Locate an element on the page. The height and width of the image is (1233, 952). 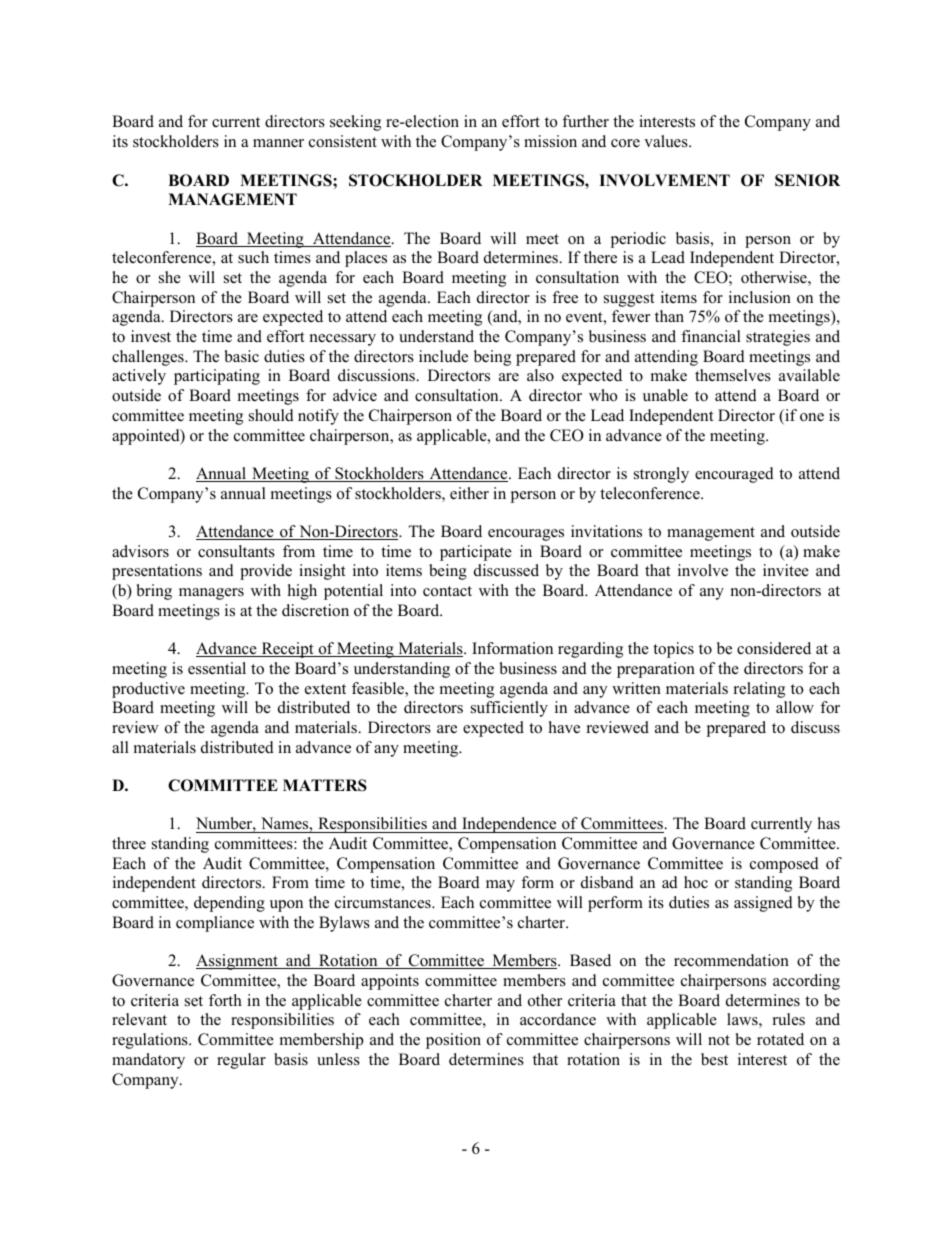
should is located at coordinates (271, 415).
